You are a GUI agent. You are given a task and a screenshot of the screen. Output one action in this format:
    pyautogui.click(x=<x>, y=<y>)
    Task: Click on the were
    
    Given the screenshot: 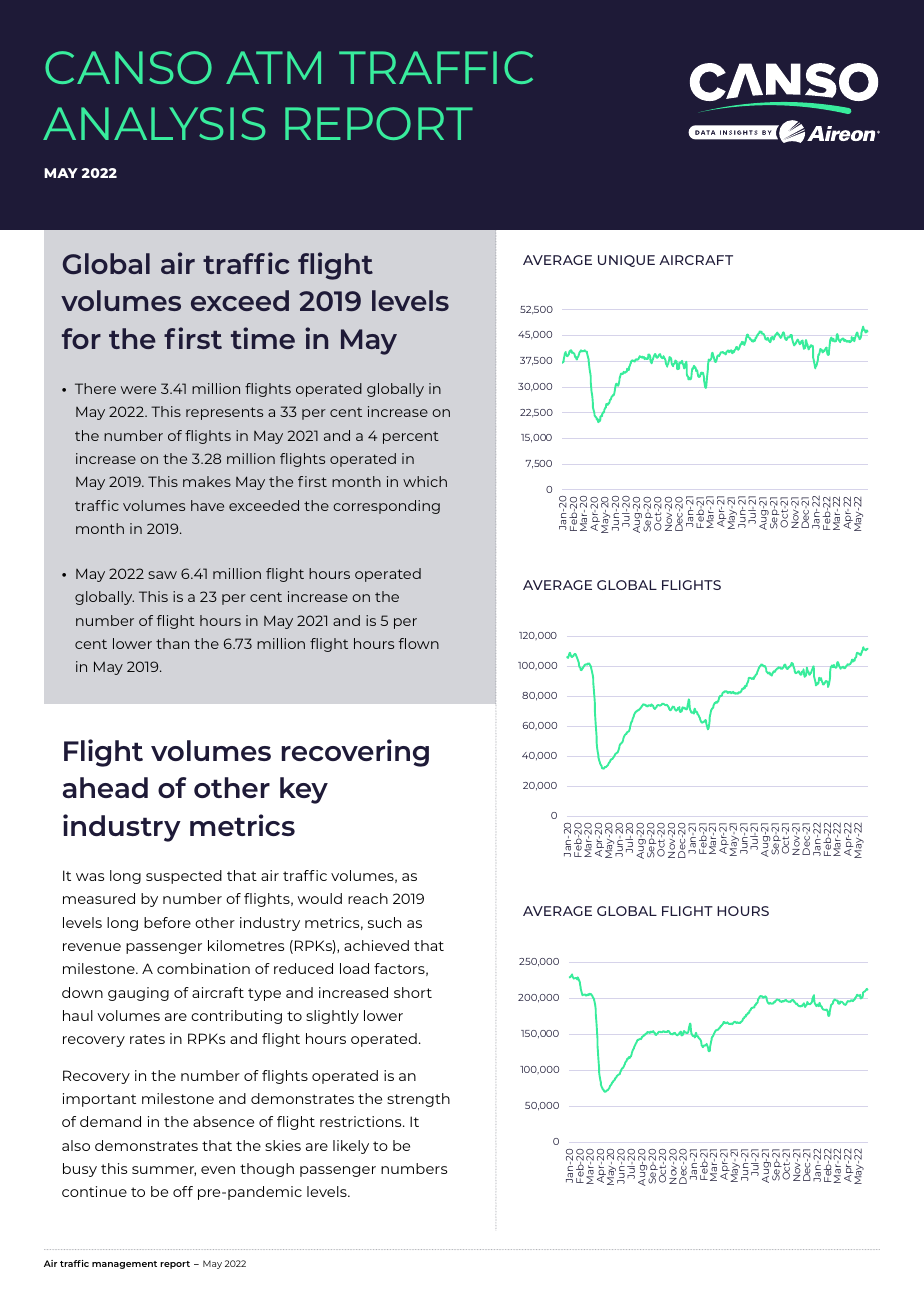 What is the action you would take?
    pyautogui.click(x=138, y=390)
